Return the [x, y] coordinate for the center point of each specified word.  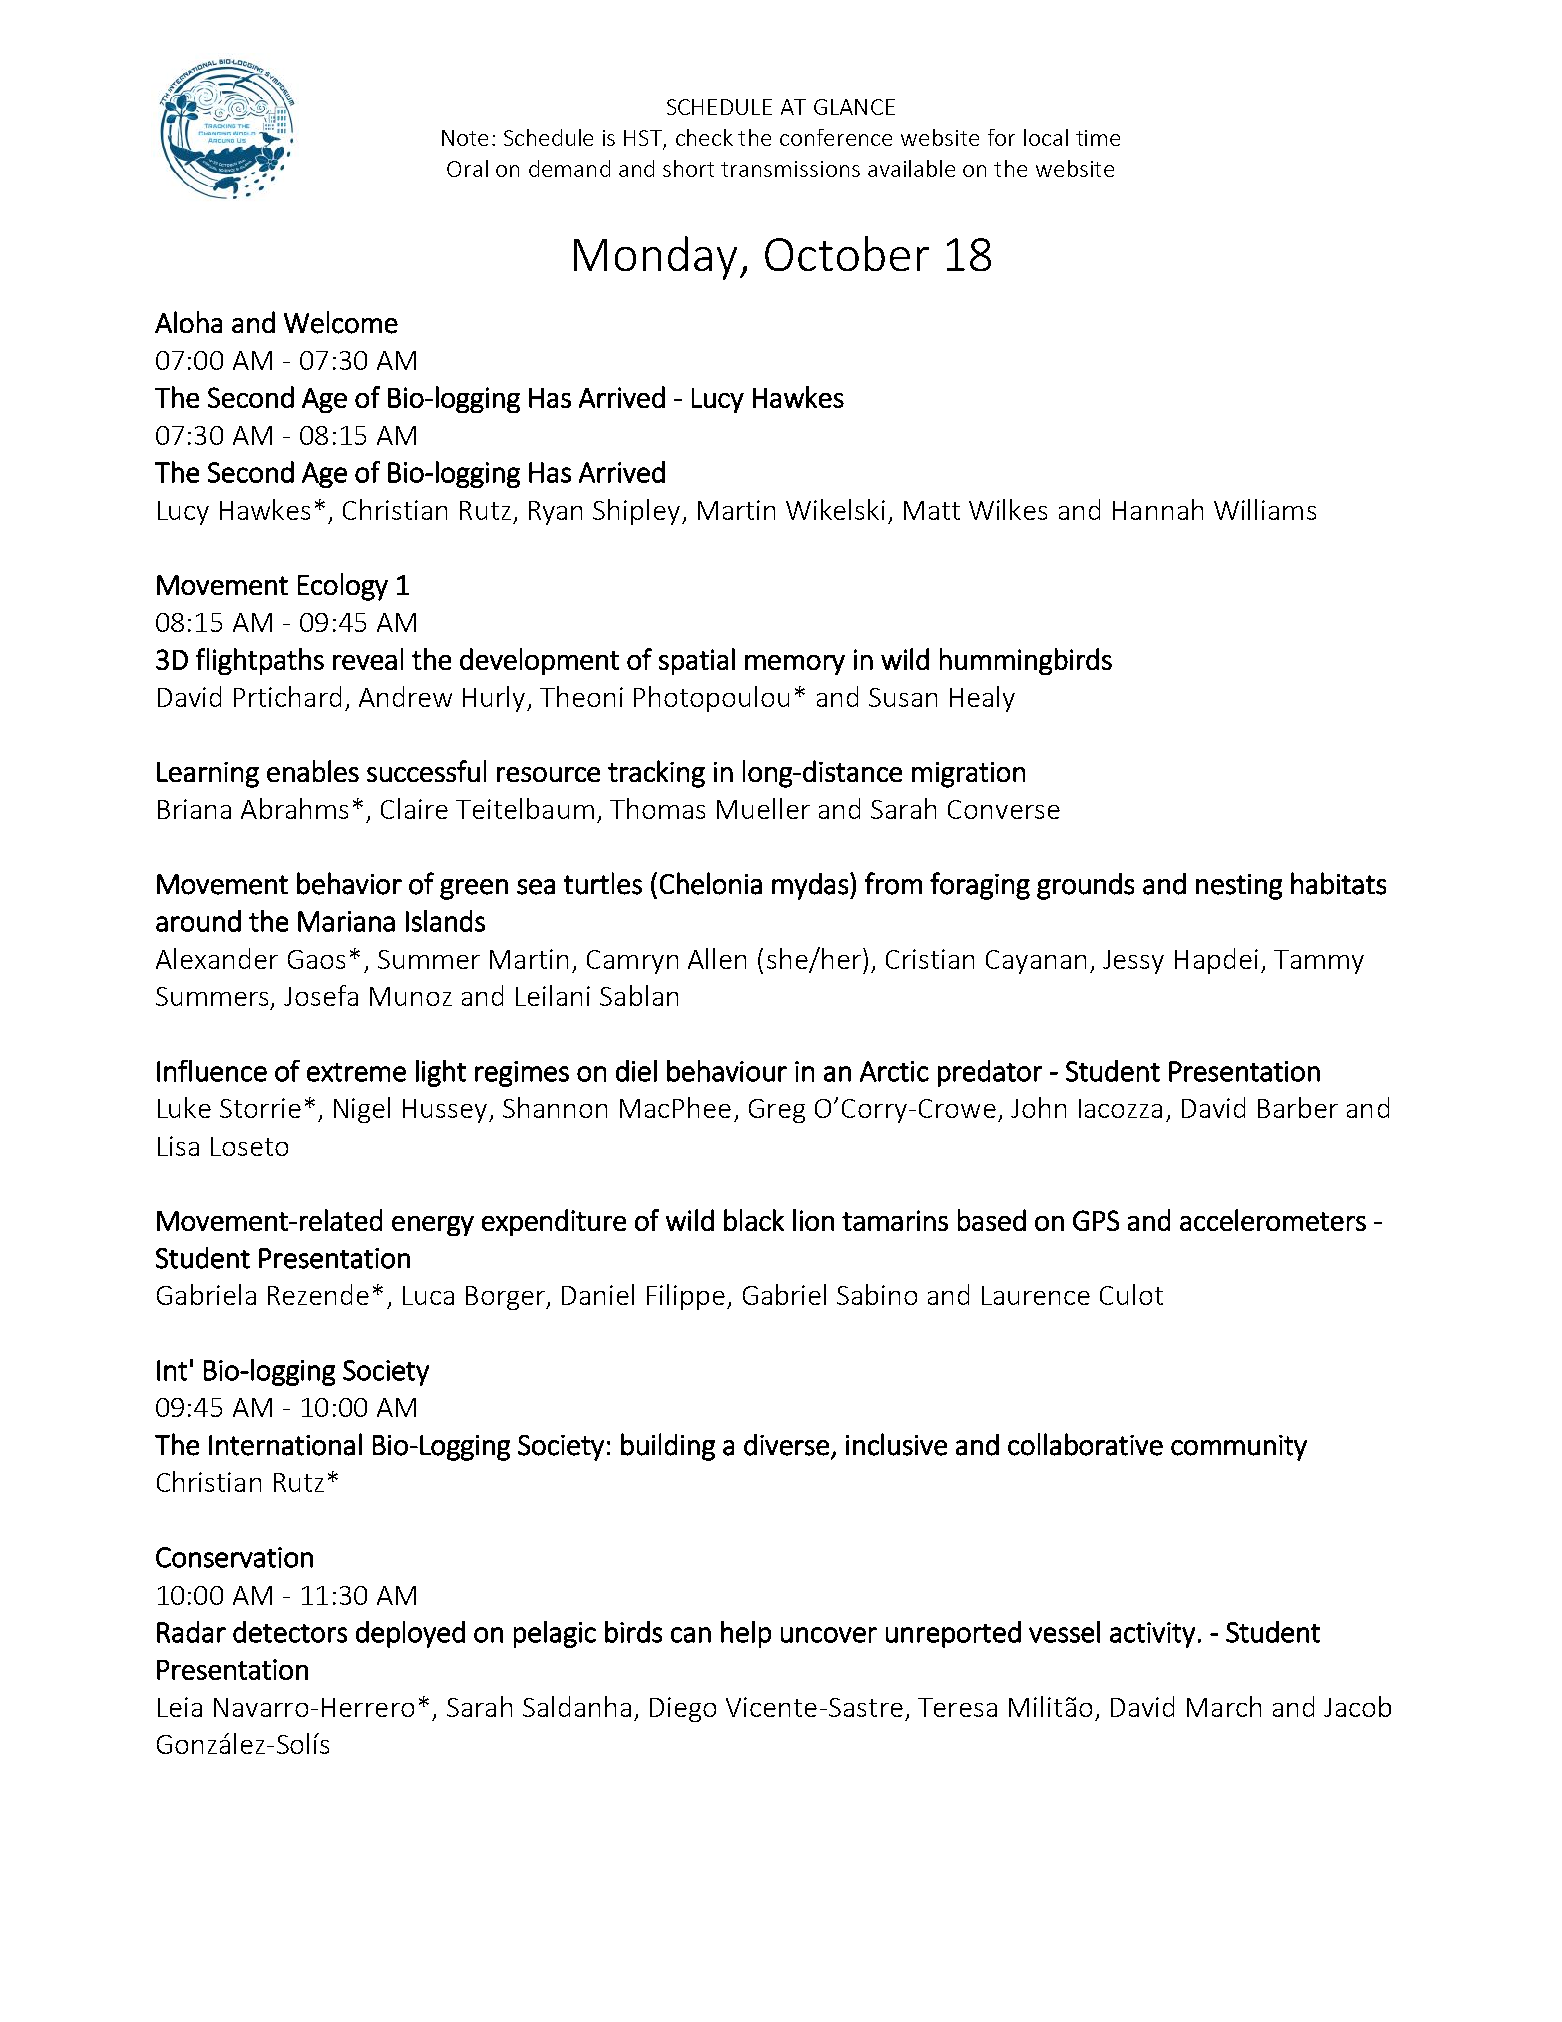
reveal [368, 659]
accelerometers [1273, 1220]
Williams [1265, 509]
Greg [777, 1111]
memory [795, 665]
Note [465, 138]
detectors [290, 1632]
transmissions [790, 169]
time [1098, 138]
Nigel [362, 1110]
